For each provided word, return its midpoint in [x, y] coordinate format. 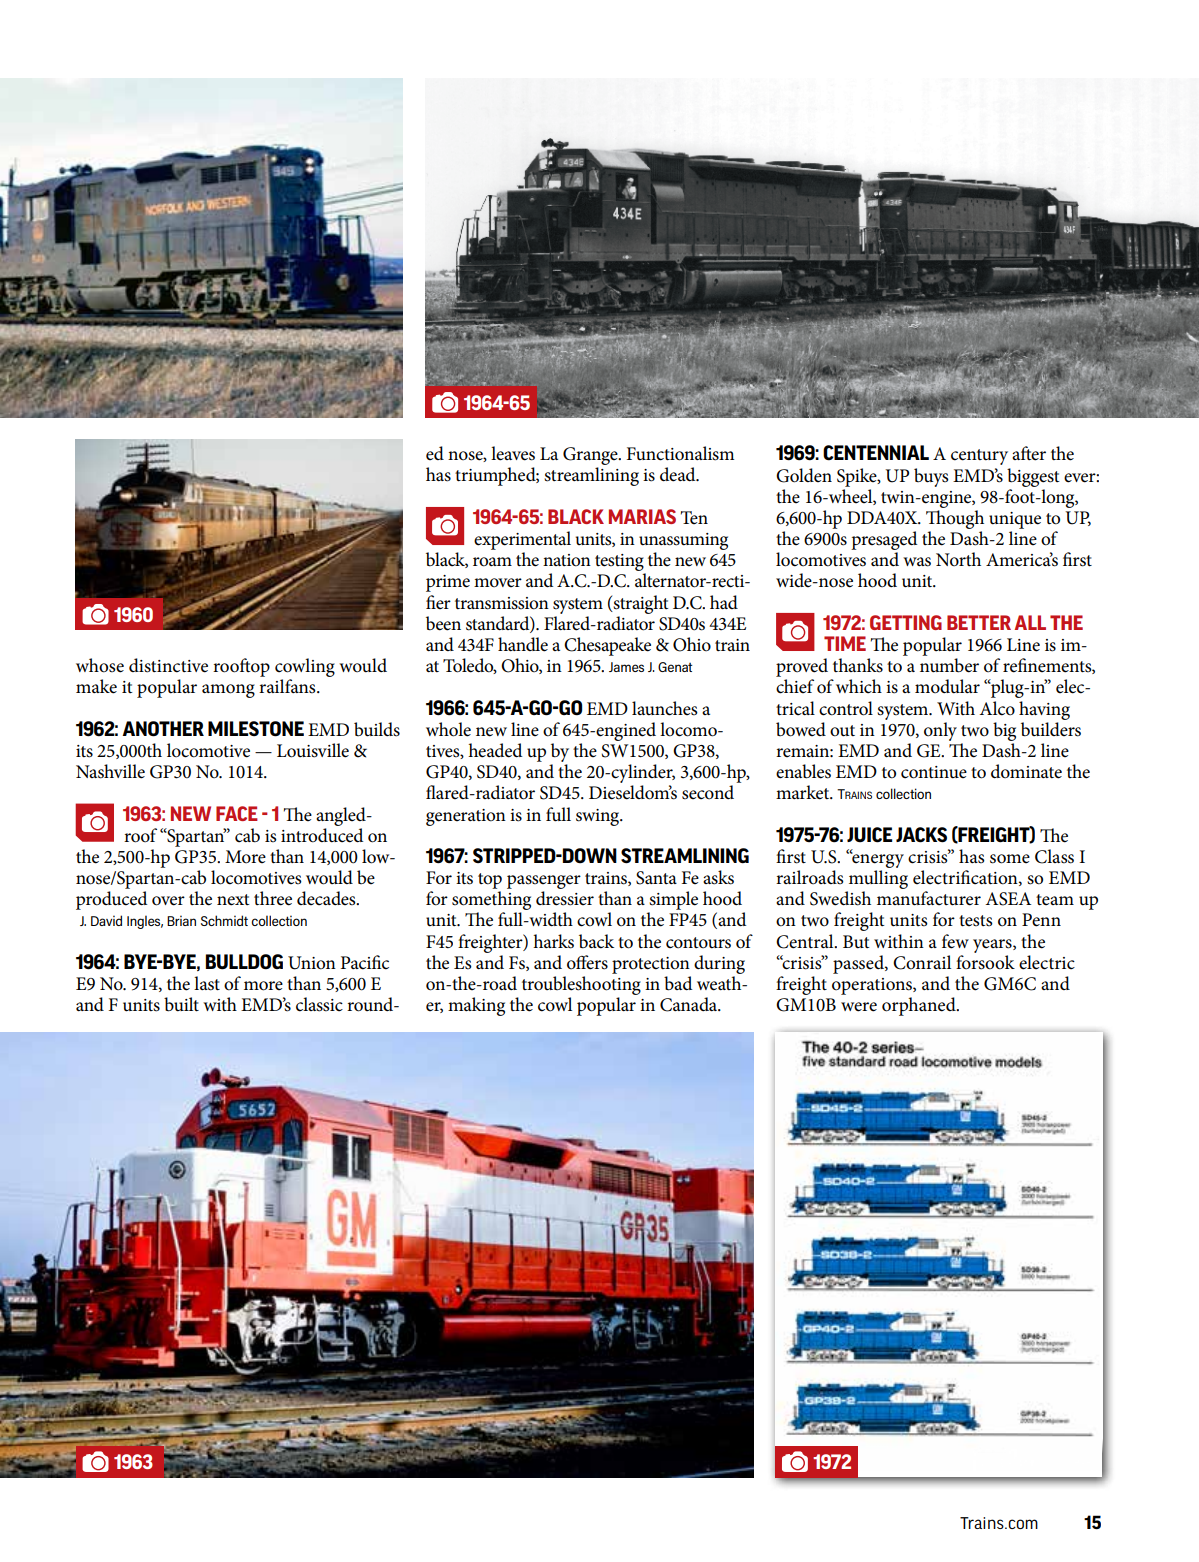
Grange [591, 457]
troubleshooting [581, 985]
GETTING [906, 622]
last [207, 983]
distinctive [168, 665]
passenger [544, 882]
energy [877, 860]
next [233, 900]
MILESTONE [256, 729]
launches [665, 708]
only [940, 731]
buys [931, 477]
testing [620, 564]
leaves [513, 453]
